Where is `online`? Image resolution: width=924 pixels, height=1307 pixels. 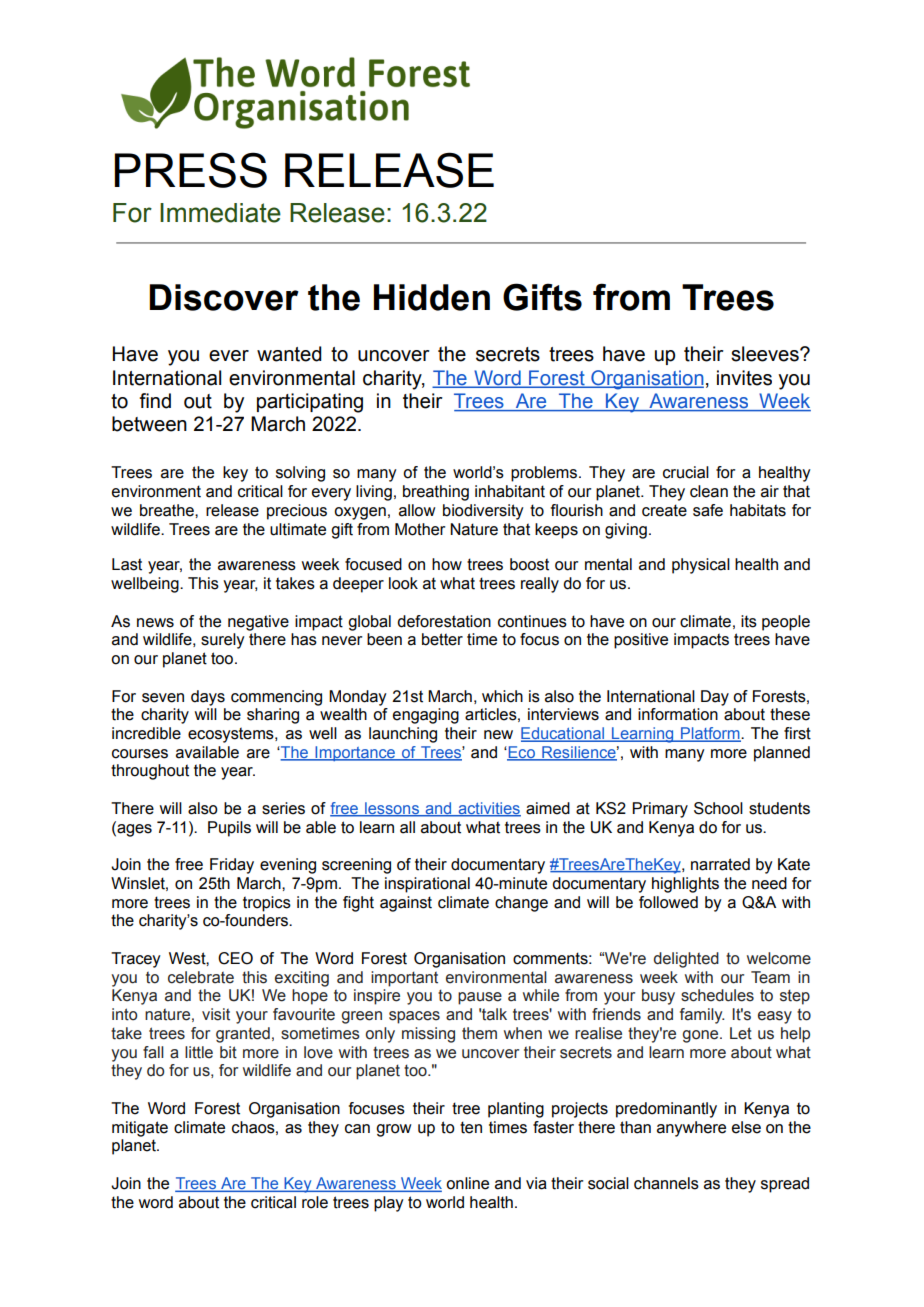
online is located at coordinates (467, 1183).
